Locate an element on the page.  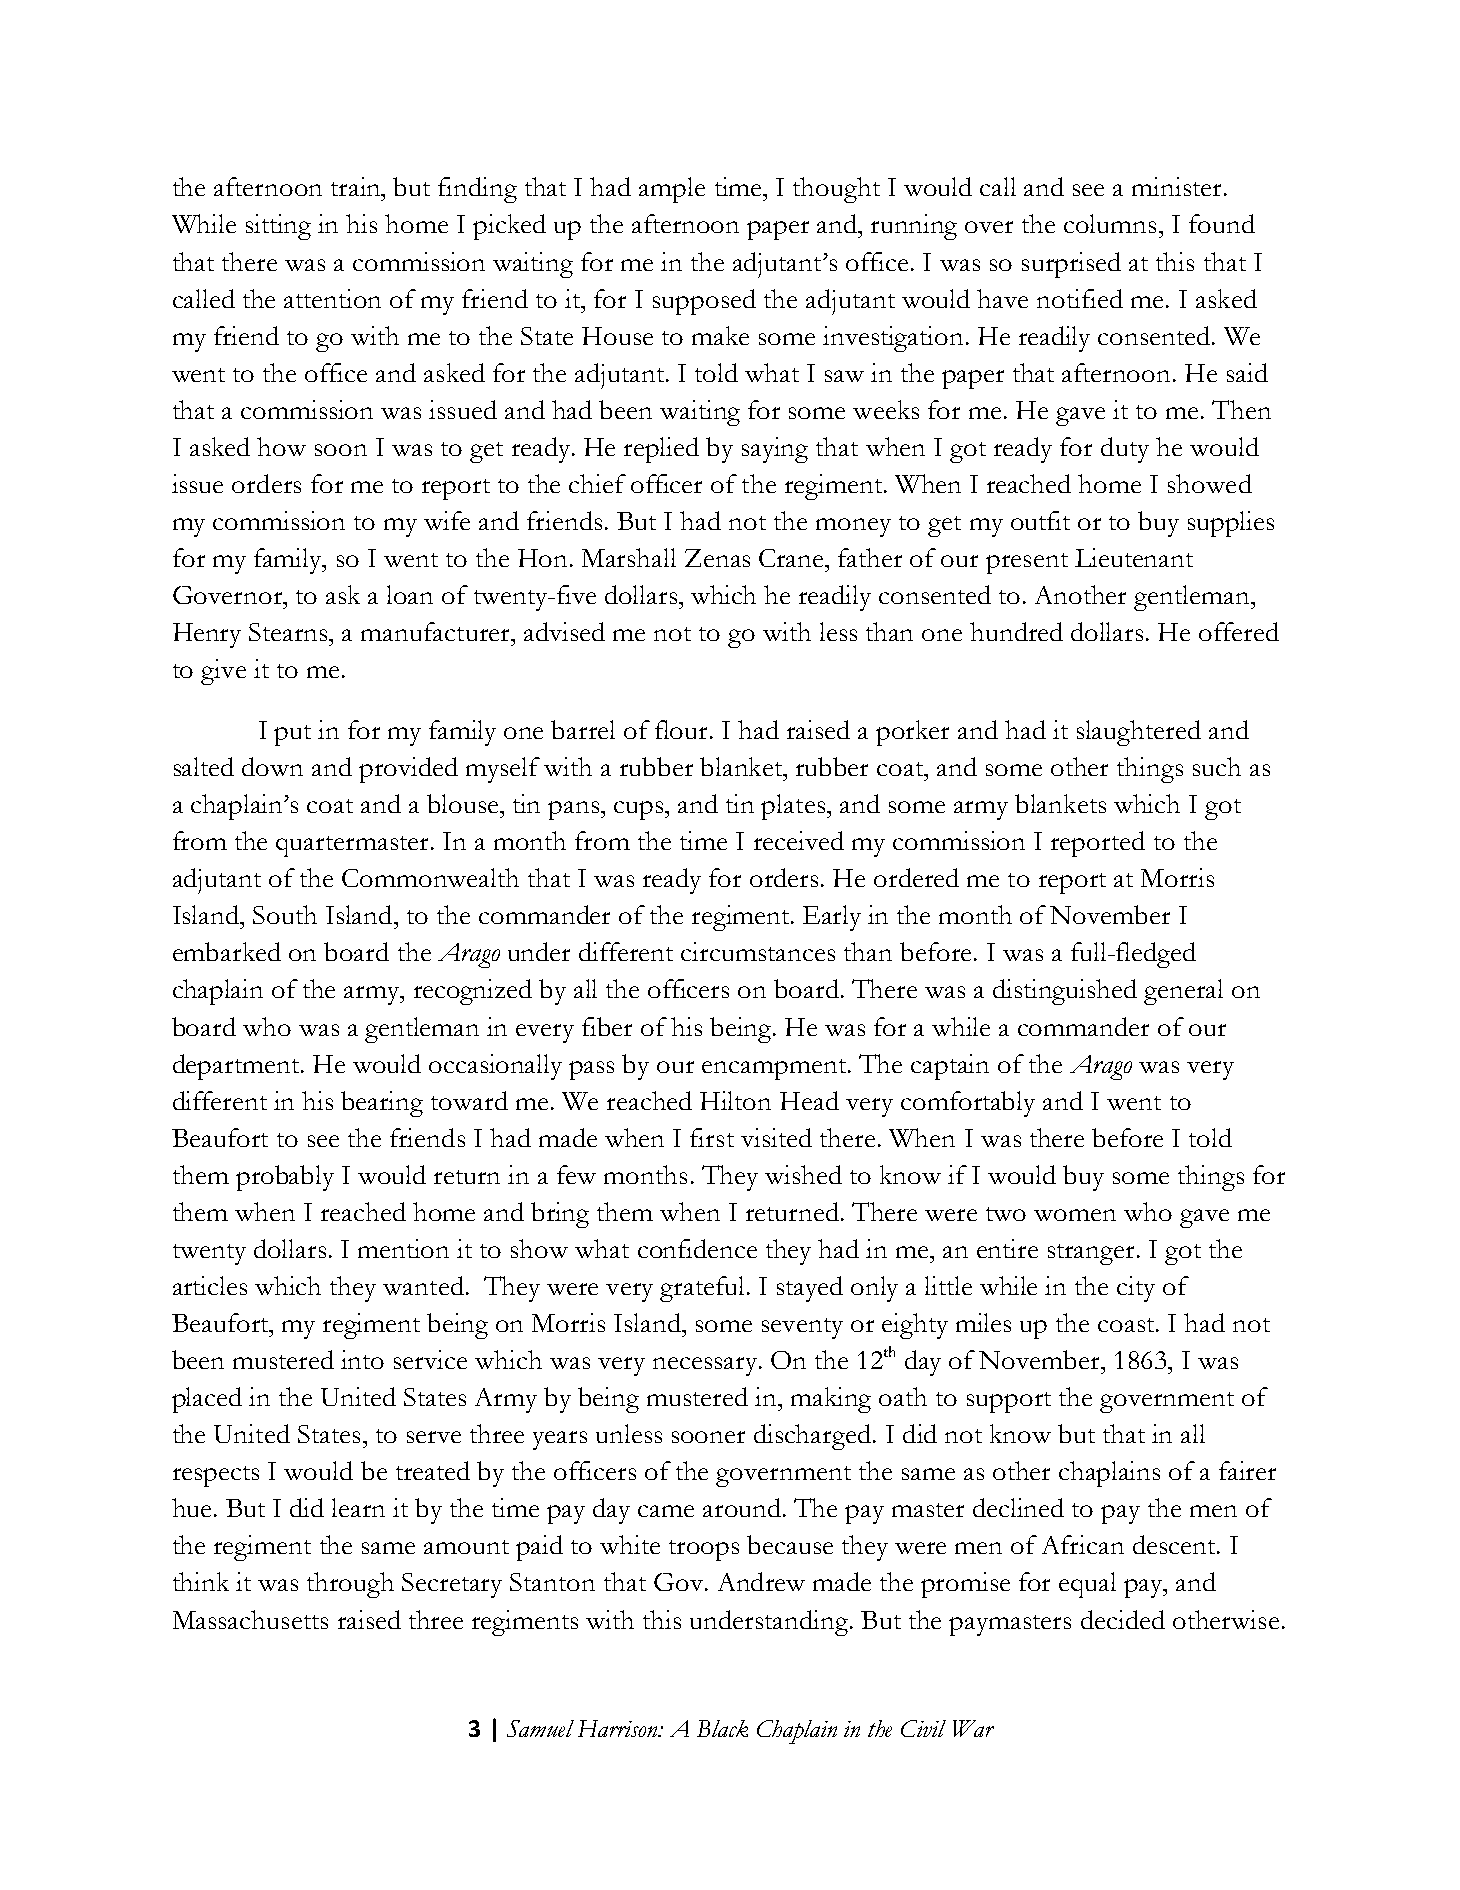
comfortably is located at coordinates (968, 1104).
